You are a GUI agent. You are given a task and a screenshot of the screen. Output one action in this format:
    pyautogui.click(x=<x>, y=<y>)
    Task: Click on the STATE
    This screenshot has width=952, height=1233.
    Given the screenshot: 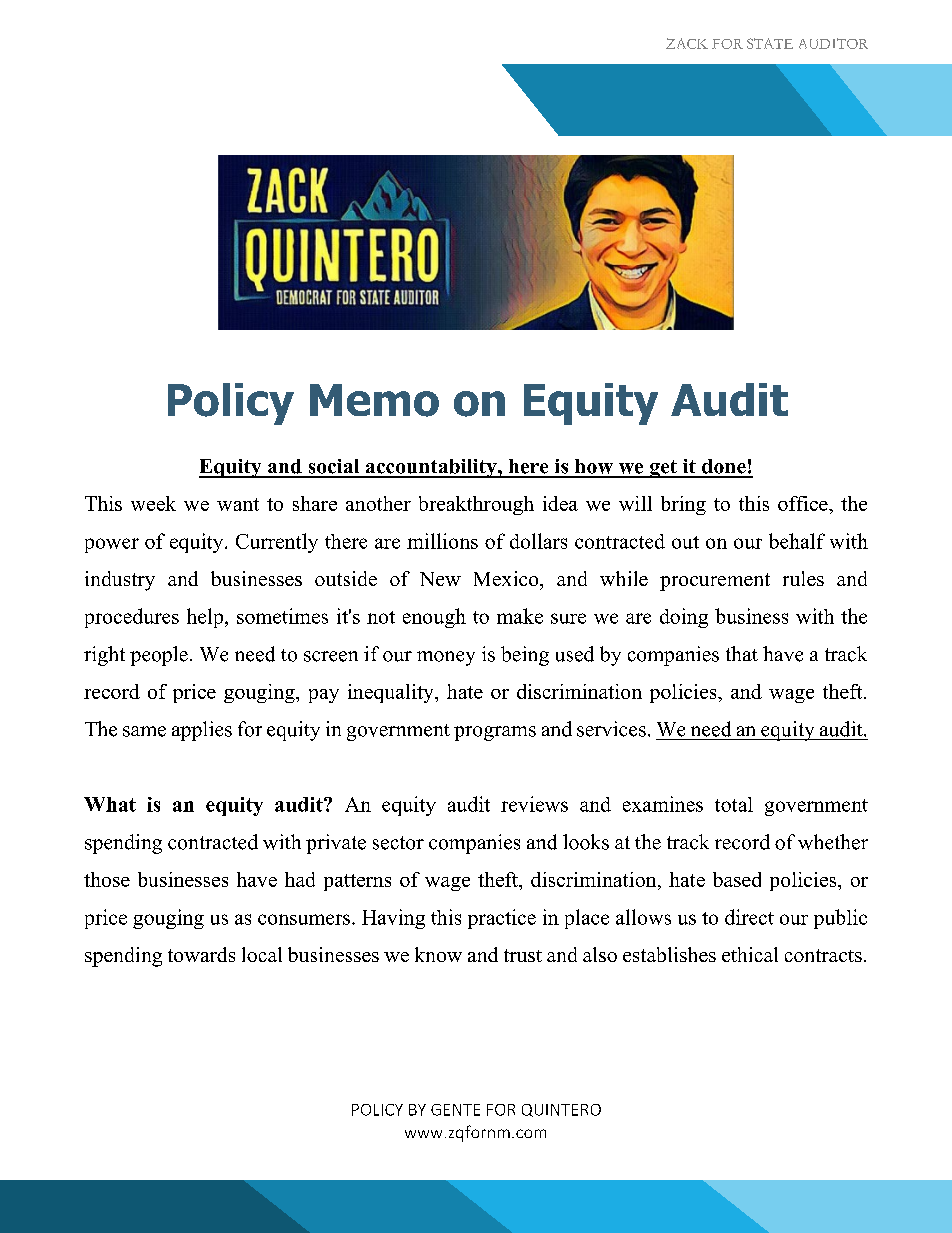 What is the action you would take?
    pyautogui.click(x=770, y=43)
